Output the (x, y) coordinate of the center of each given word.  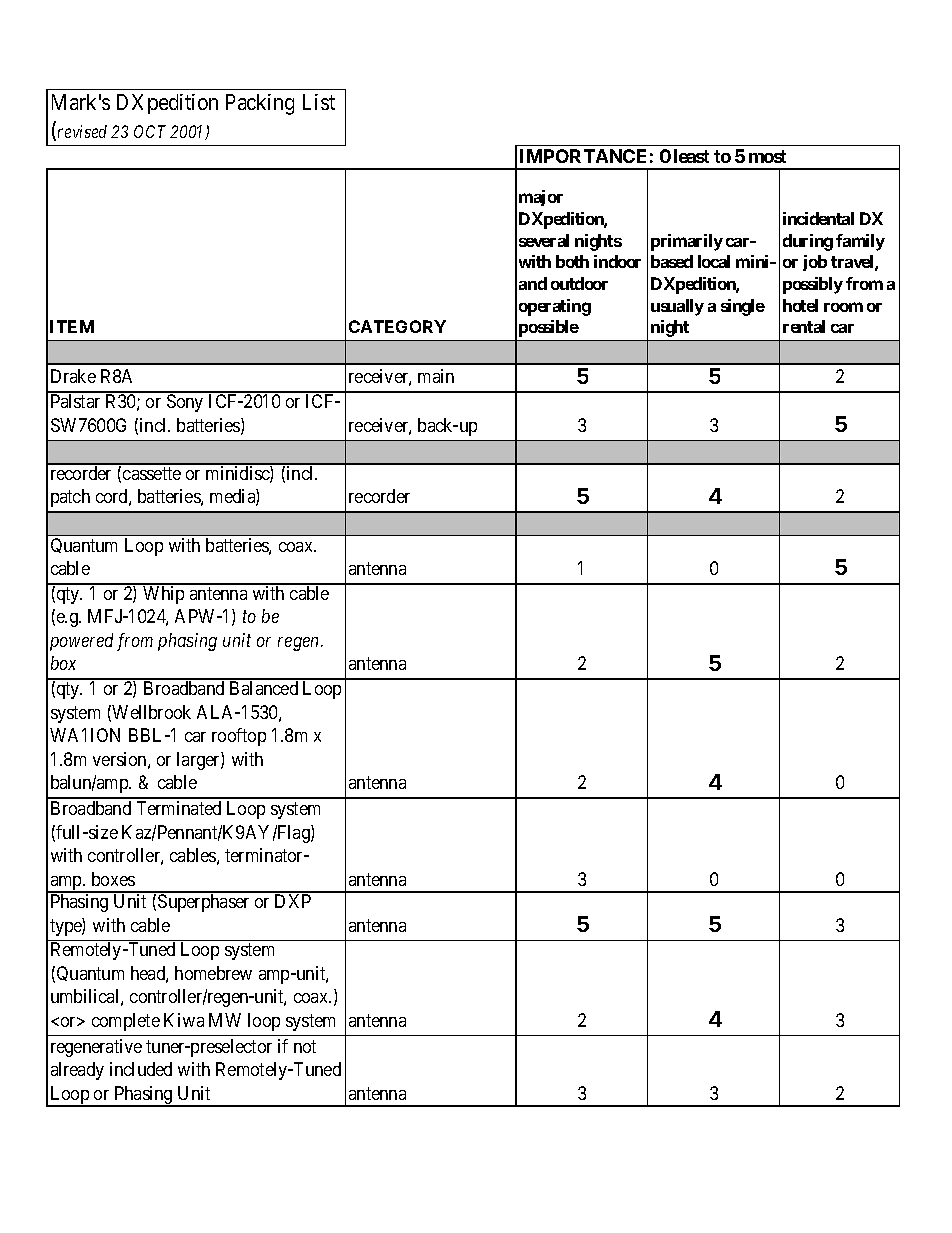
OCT (150, 131)
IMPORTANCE (583, 156)
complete (126, 1022)
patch (70, 498)
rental (804, 326)
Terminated (179, 808)
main (436, 376)
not (305, 1046)
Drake (73, 376)
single (743, 307)
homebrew (213, 973)
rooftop (239, 737)
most (767, 156)
